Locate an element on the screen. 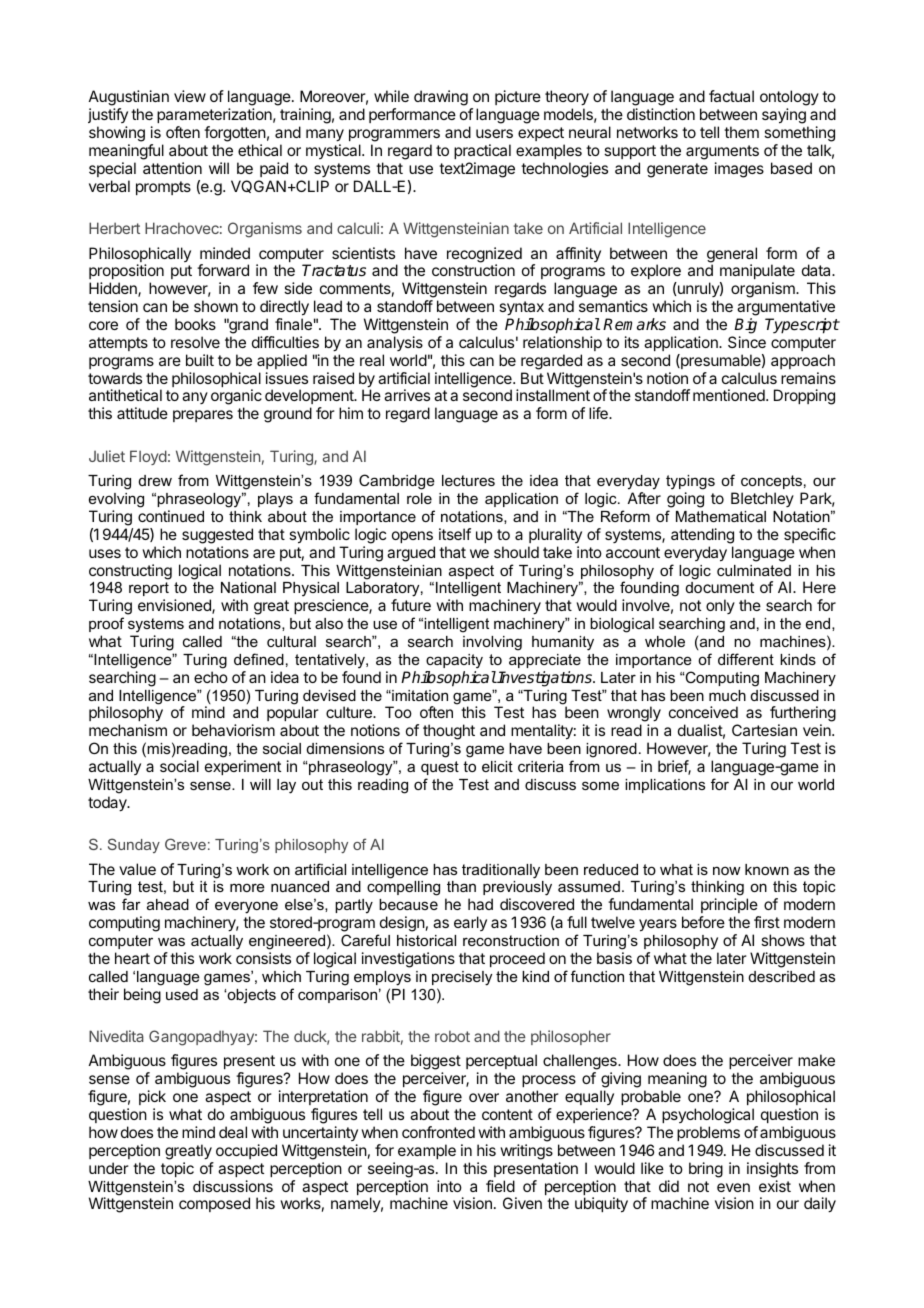 The width and height of the screenshot is (924, 1308). traditionally is located at coordinates (501, 871).
